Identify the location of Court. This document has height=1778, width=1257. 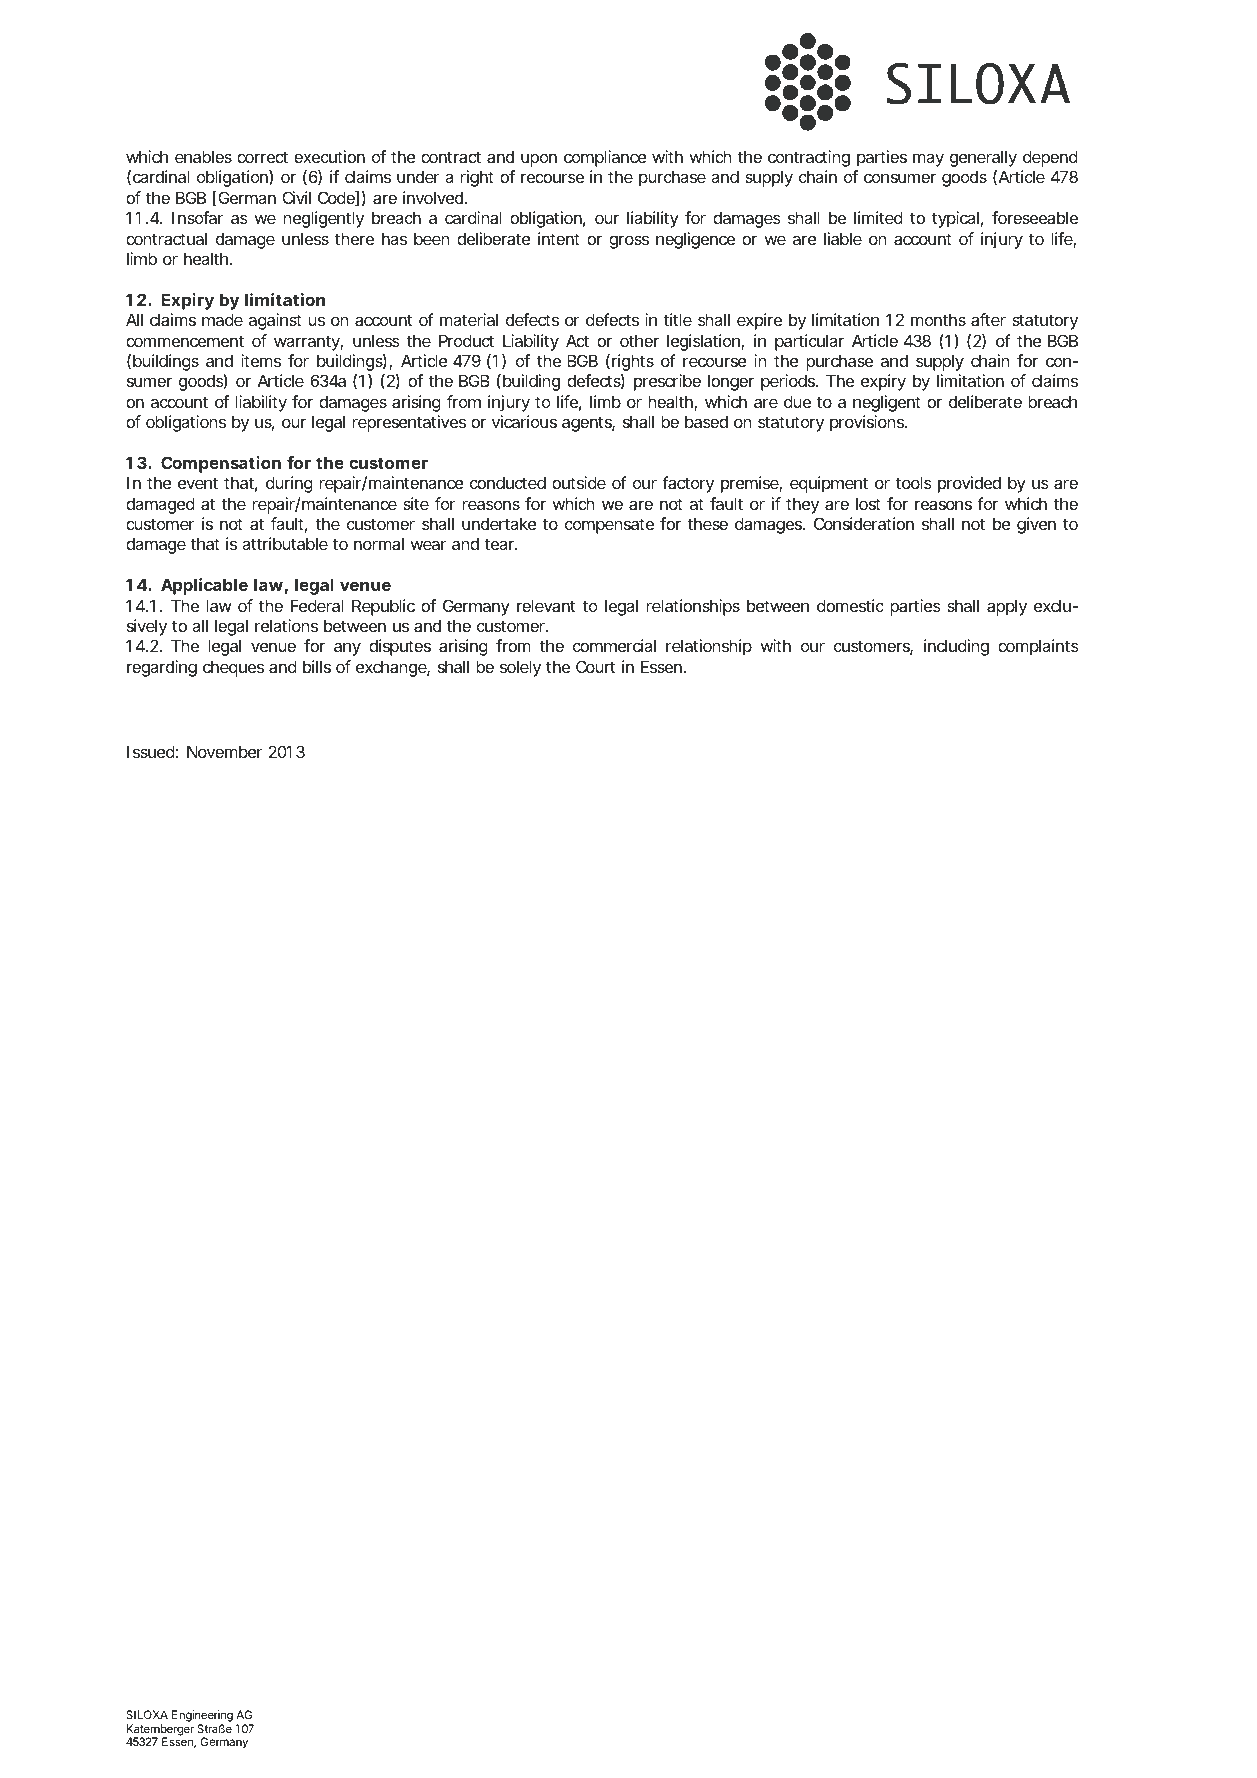
(595, 666).
